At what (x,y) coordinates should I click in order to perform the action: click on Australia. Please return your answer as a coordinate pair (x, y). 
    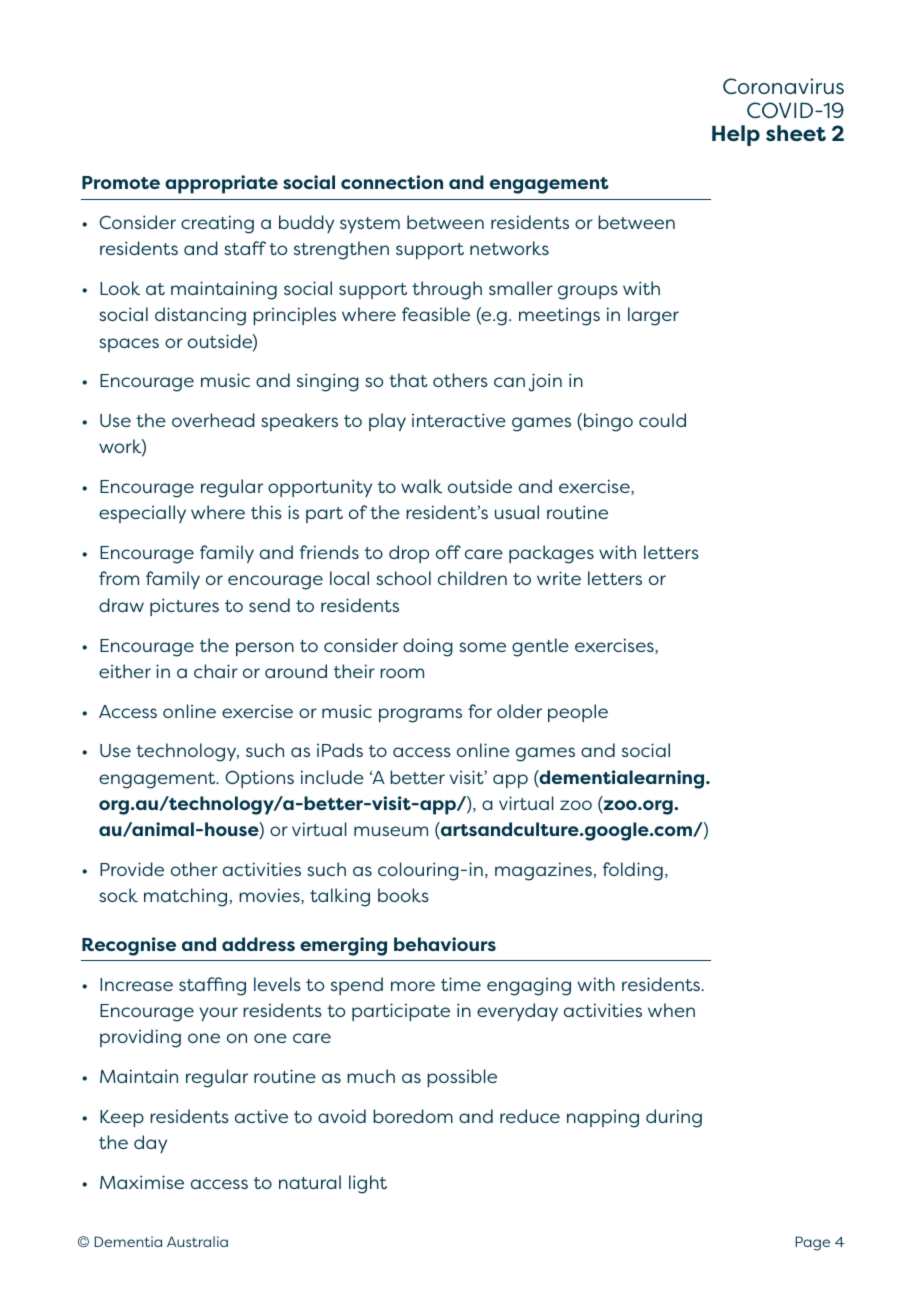
    Looking at the image, I should click on (197, 1241).
